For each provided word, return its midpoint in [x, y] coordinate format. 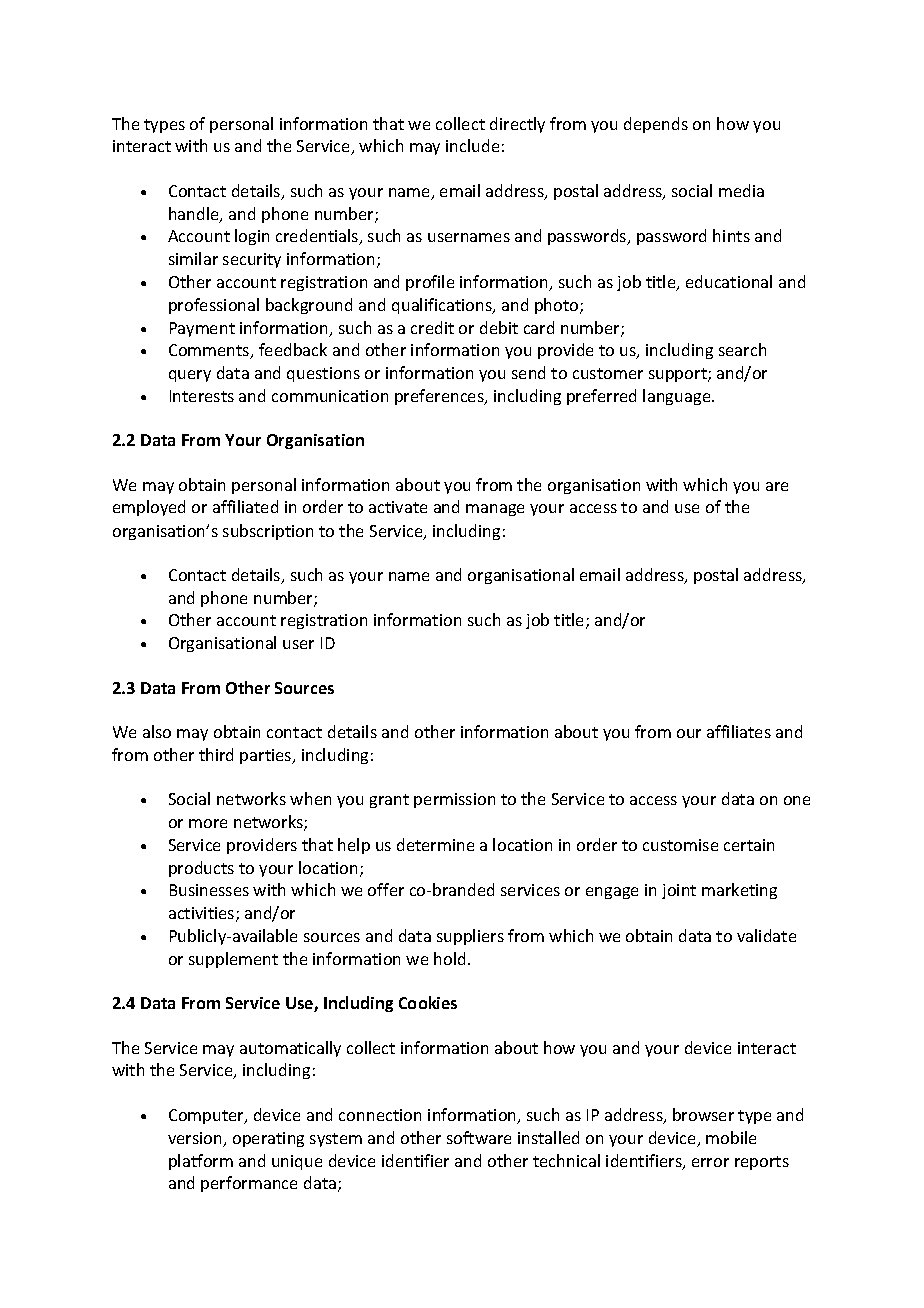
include [472, 145]
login [252, 237]
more [208, 823]
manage [495, 510]
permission [454, 800]
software [479, 1137]
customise [680, 845]
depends [656, 125]
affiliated [245, 506]
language [678, 397]
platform [201, 1162]
